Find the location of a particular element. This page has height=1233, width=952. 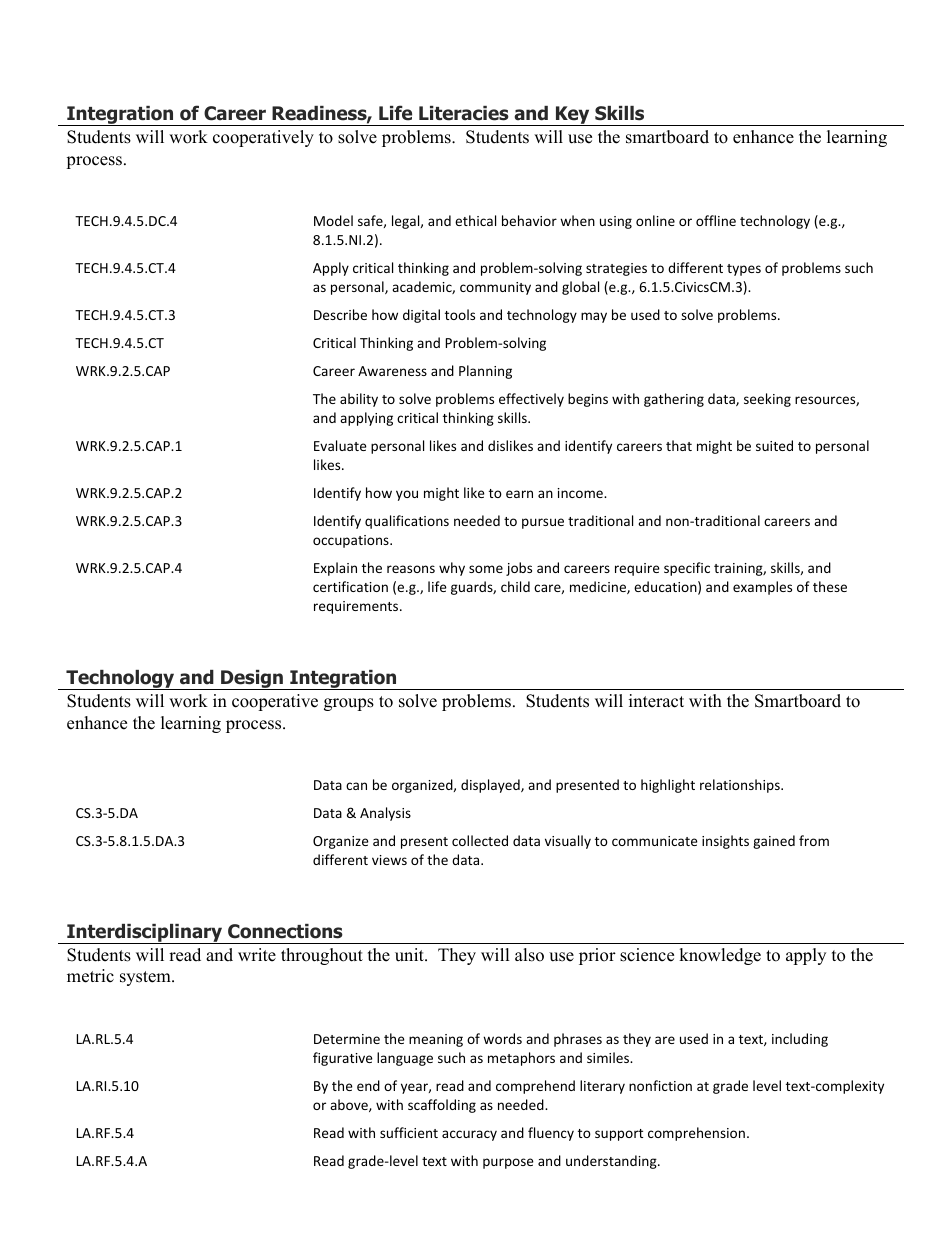

ethical is located at coordinates (475, 220).
